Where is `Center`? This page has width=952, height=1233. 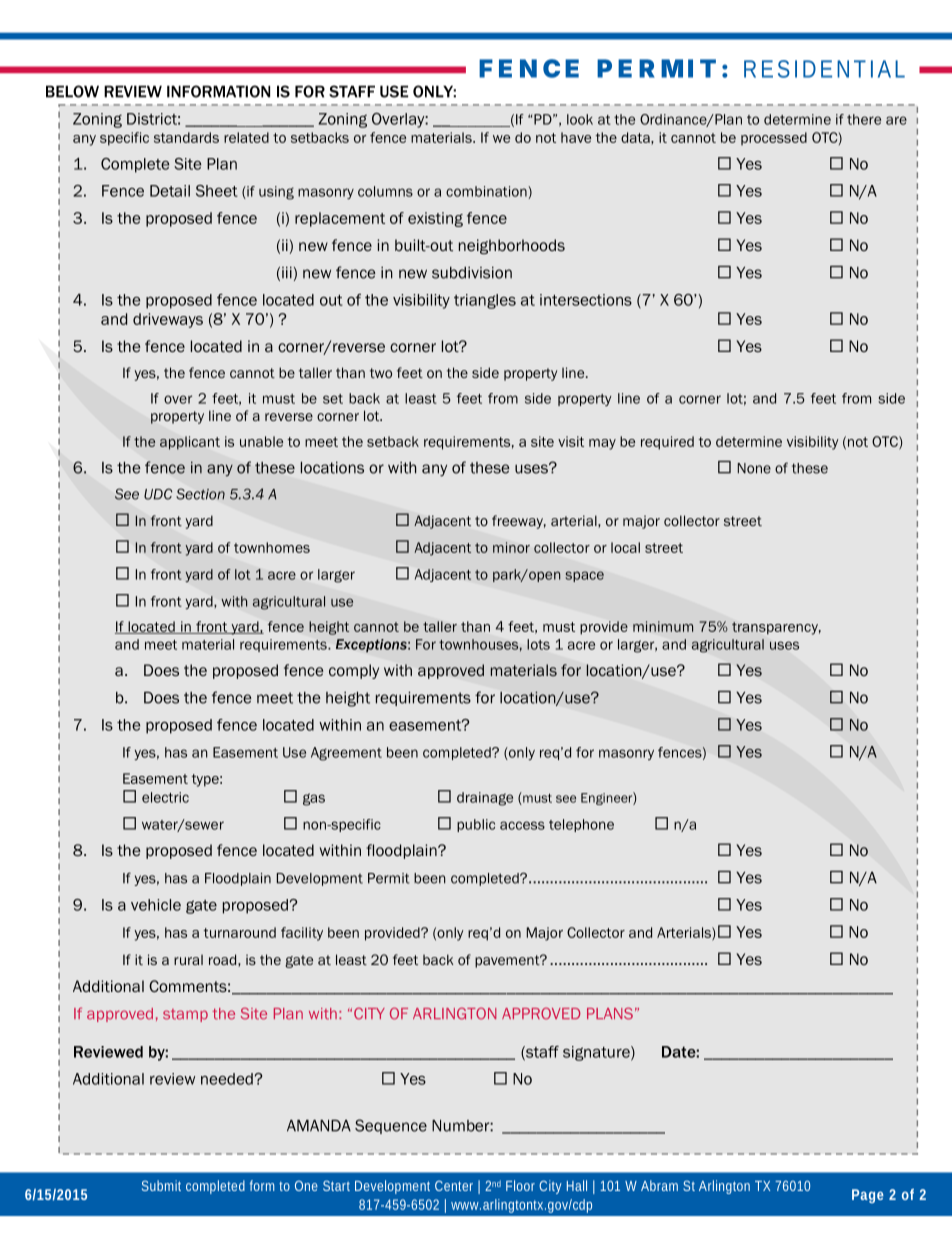 Center is located at coordinates (454, 1186).
